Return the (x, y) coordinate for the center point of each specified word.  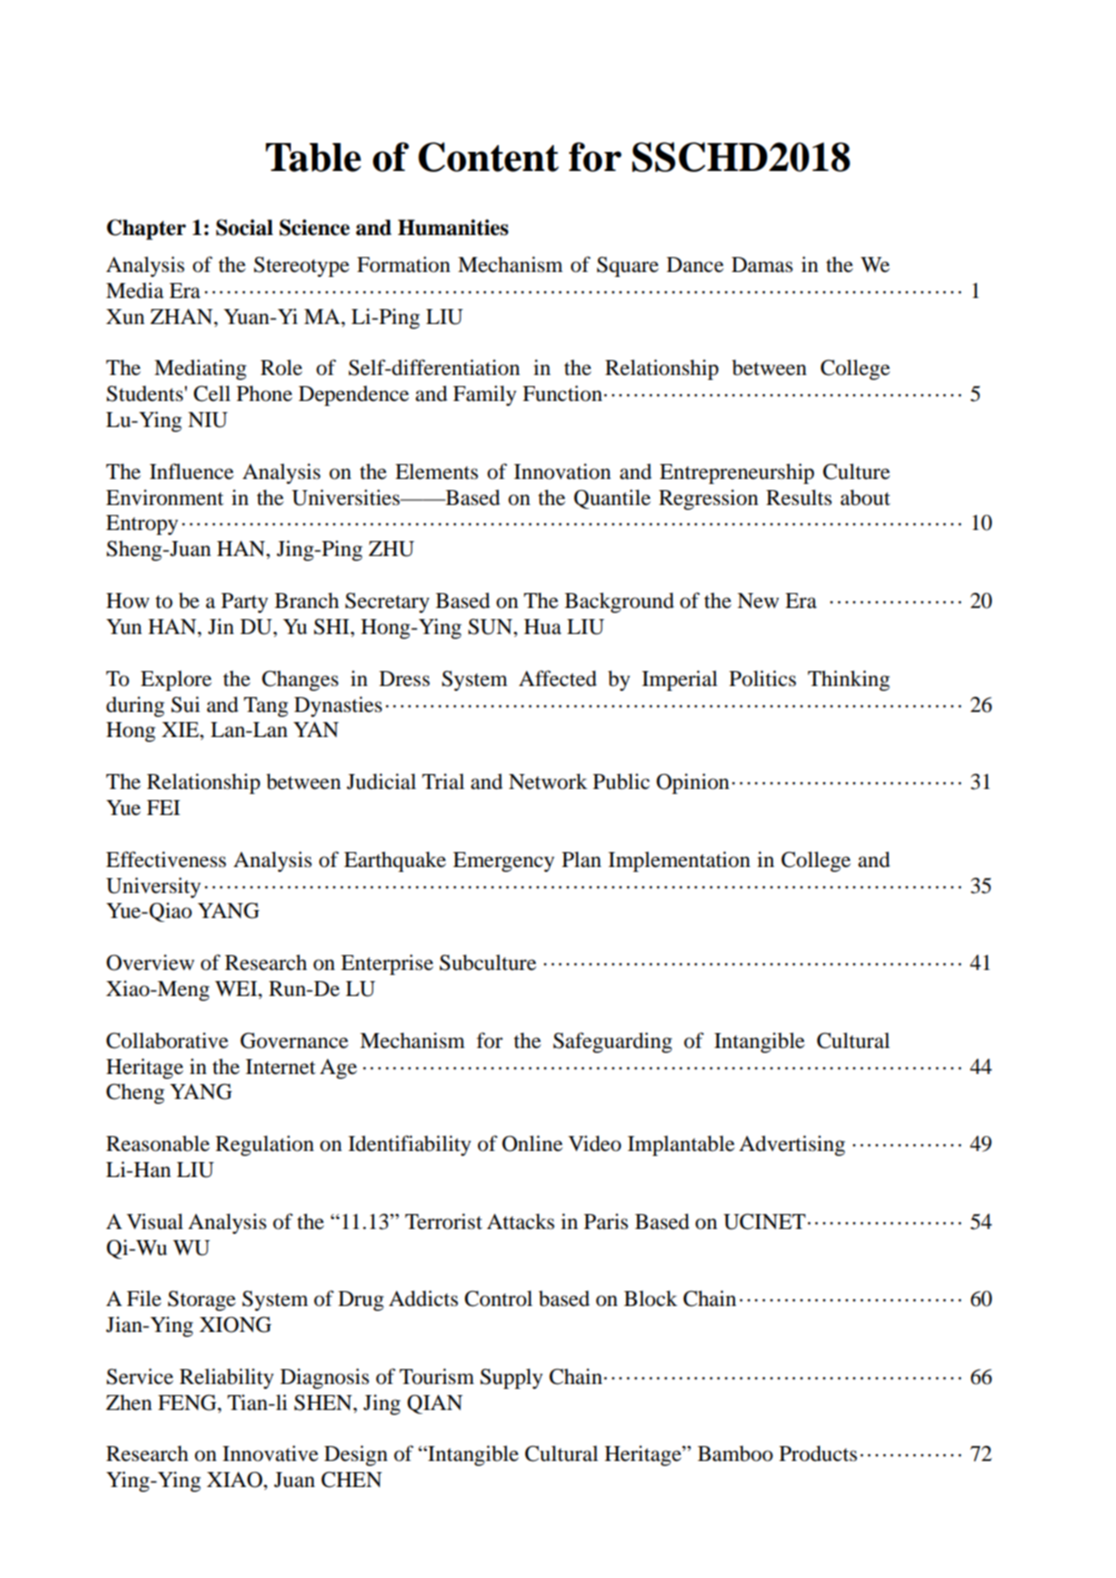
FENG (188, 1403)
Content (488, 157)
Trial (443, 781)
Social (244, 227)
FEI (163, 807)
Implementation (679, 861)
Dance (695, 265)
